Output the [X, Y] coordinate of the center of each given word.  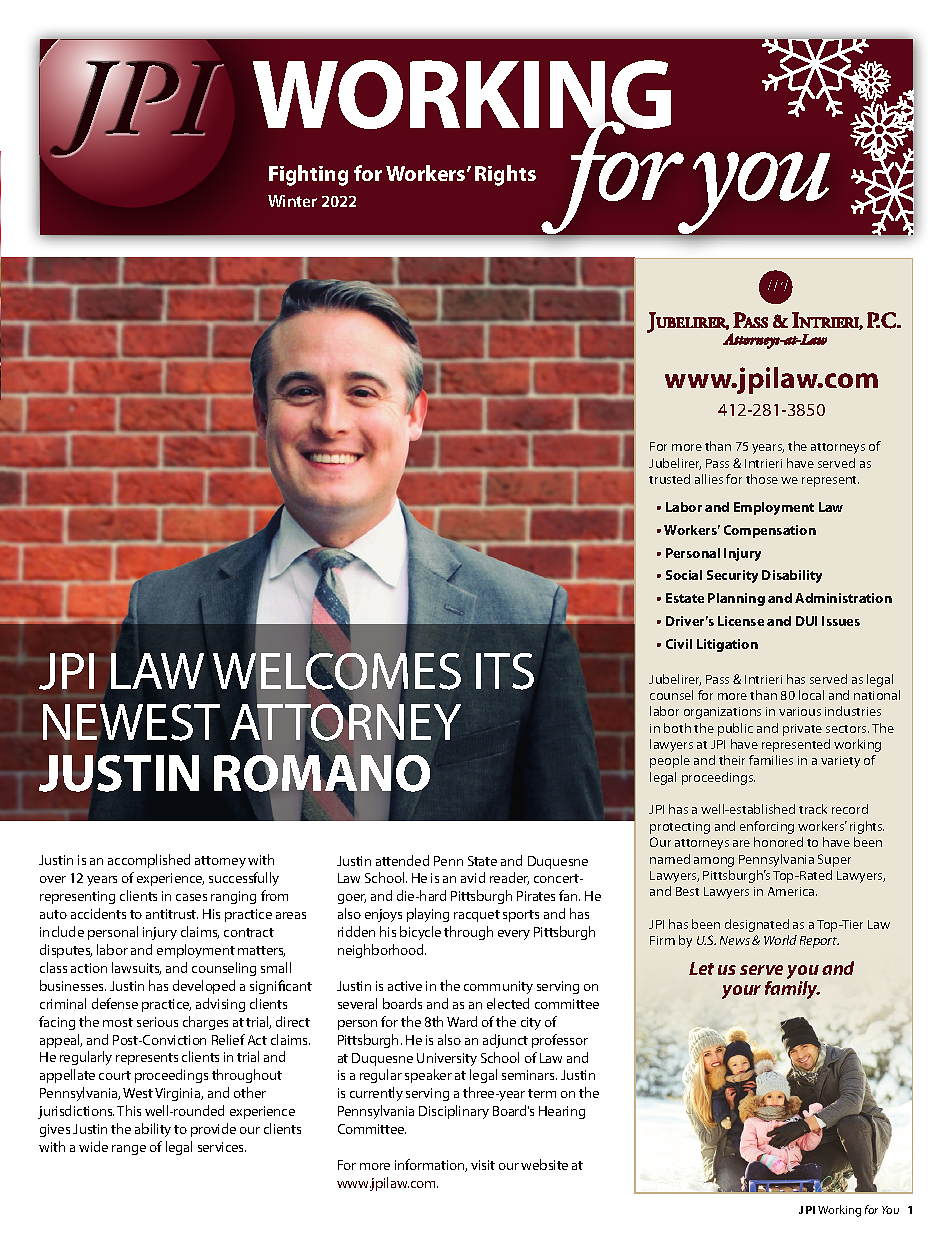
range [129, 1150]
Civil [679, 644]
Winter [292, 201]
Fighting [308, 175]
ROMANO [321, 774]
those [762, 479]
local [811, 695]
